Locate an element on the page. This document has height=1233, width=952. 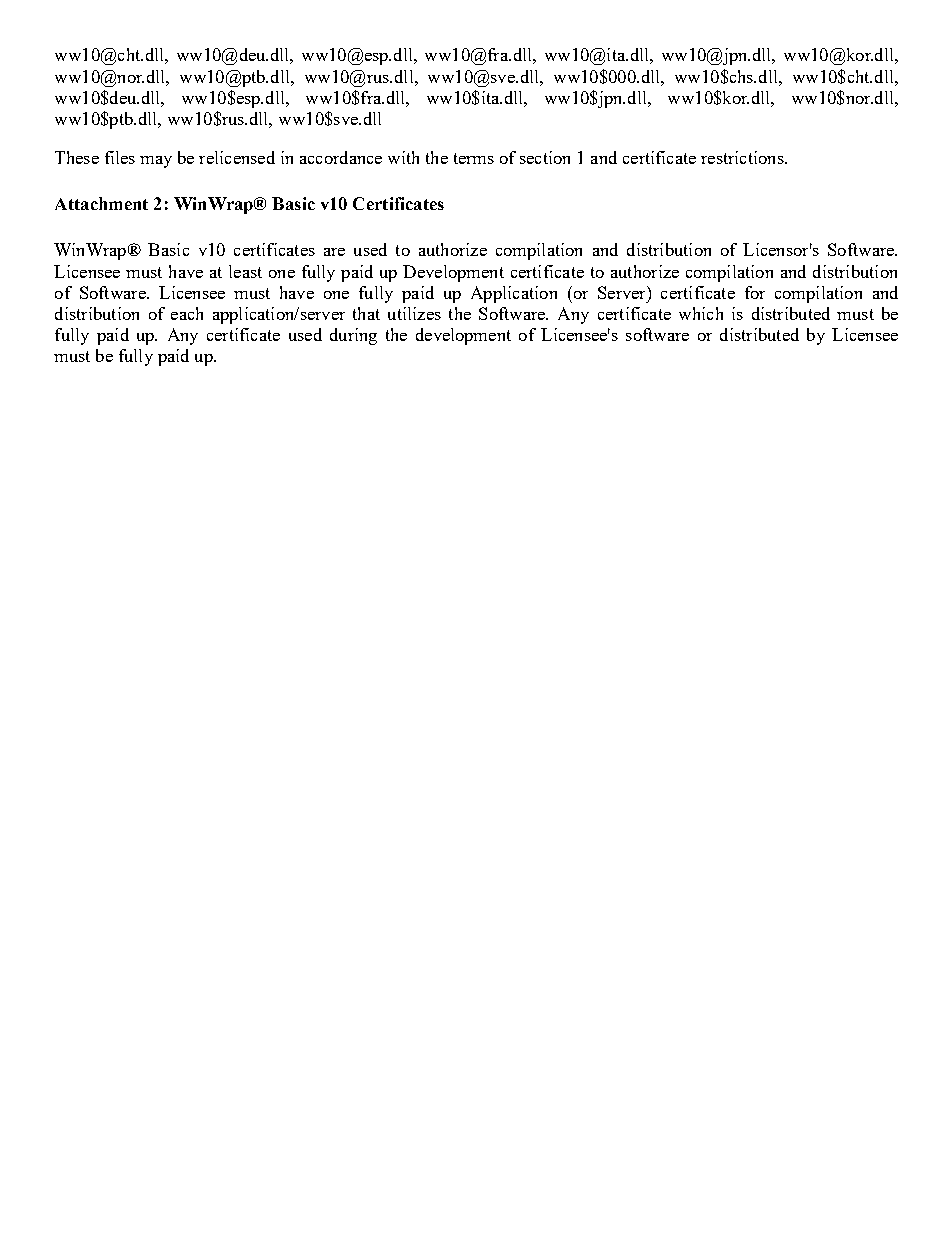
restrictions is located at coordinates (743, 157).
